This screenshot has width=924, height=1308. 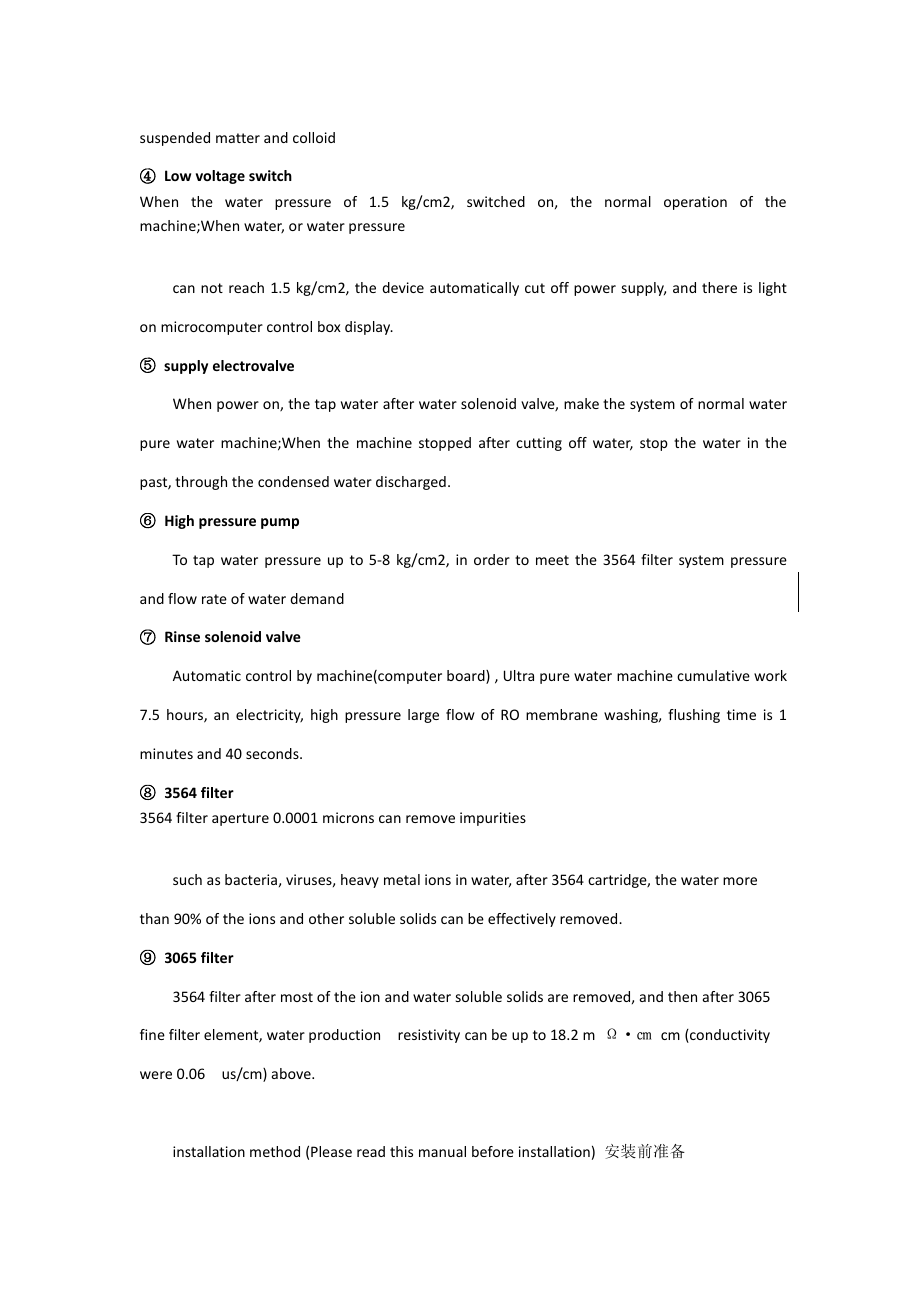 What do you see at coordinates (369, 328) in the screenshot?
I see `display` at bounding box center [369, 328].
